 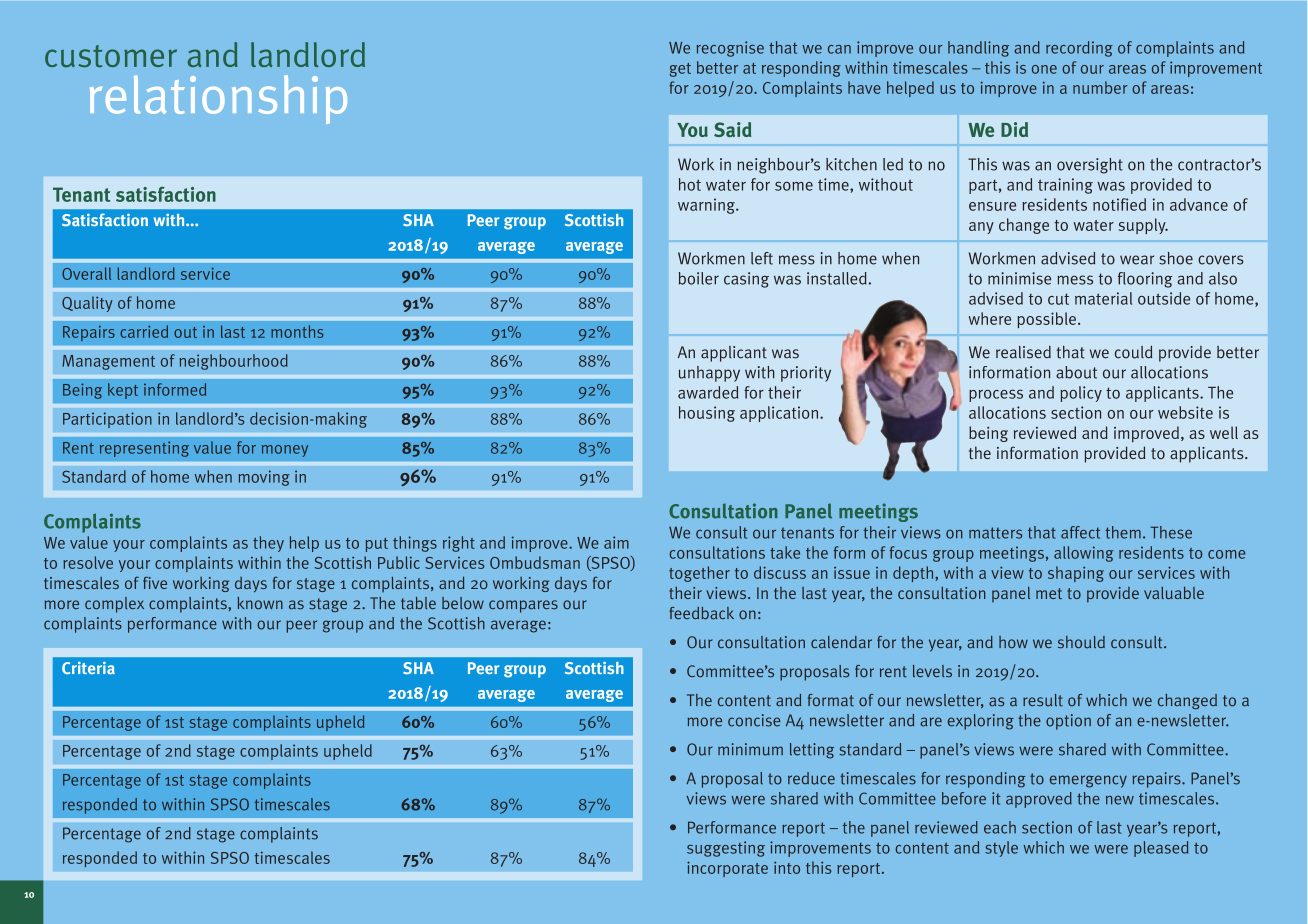 What do you see at coordinates (218, 99) in the screenshot?
I see `relationship` at bounding box center [218, 99].
